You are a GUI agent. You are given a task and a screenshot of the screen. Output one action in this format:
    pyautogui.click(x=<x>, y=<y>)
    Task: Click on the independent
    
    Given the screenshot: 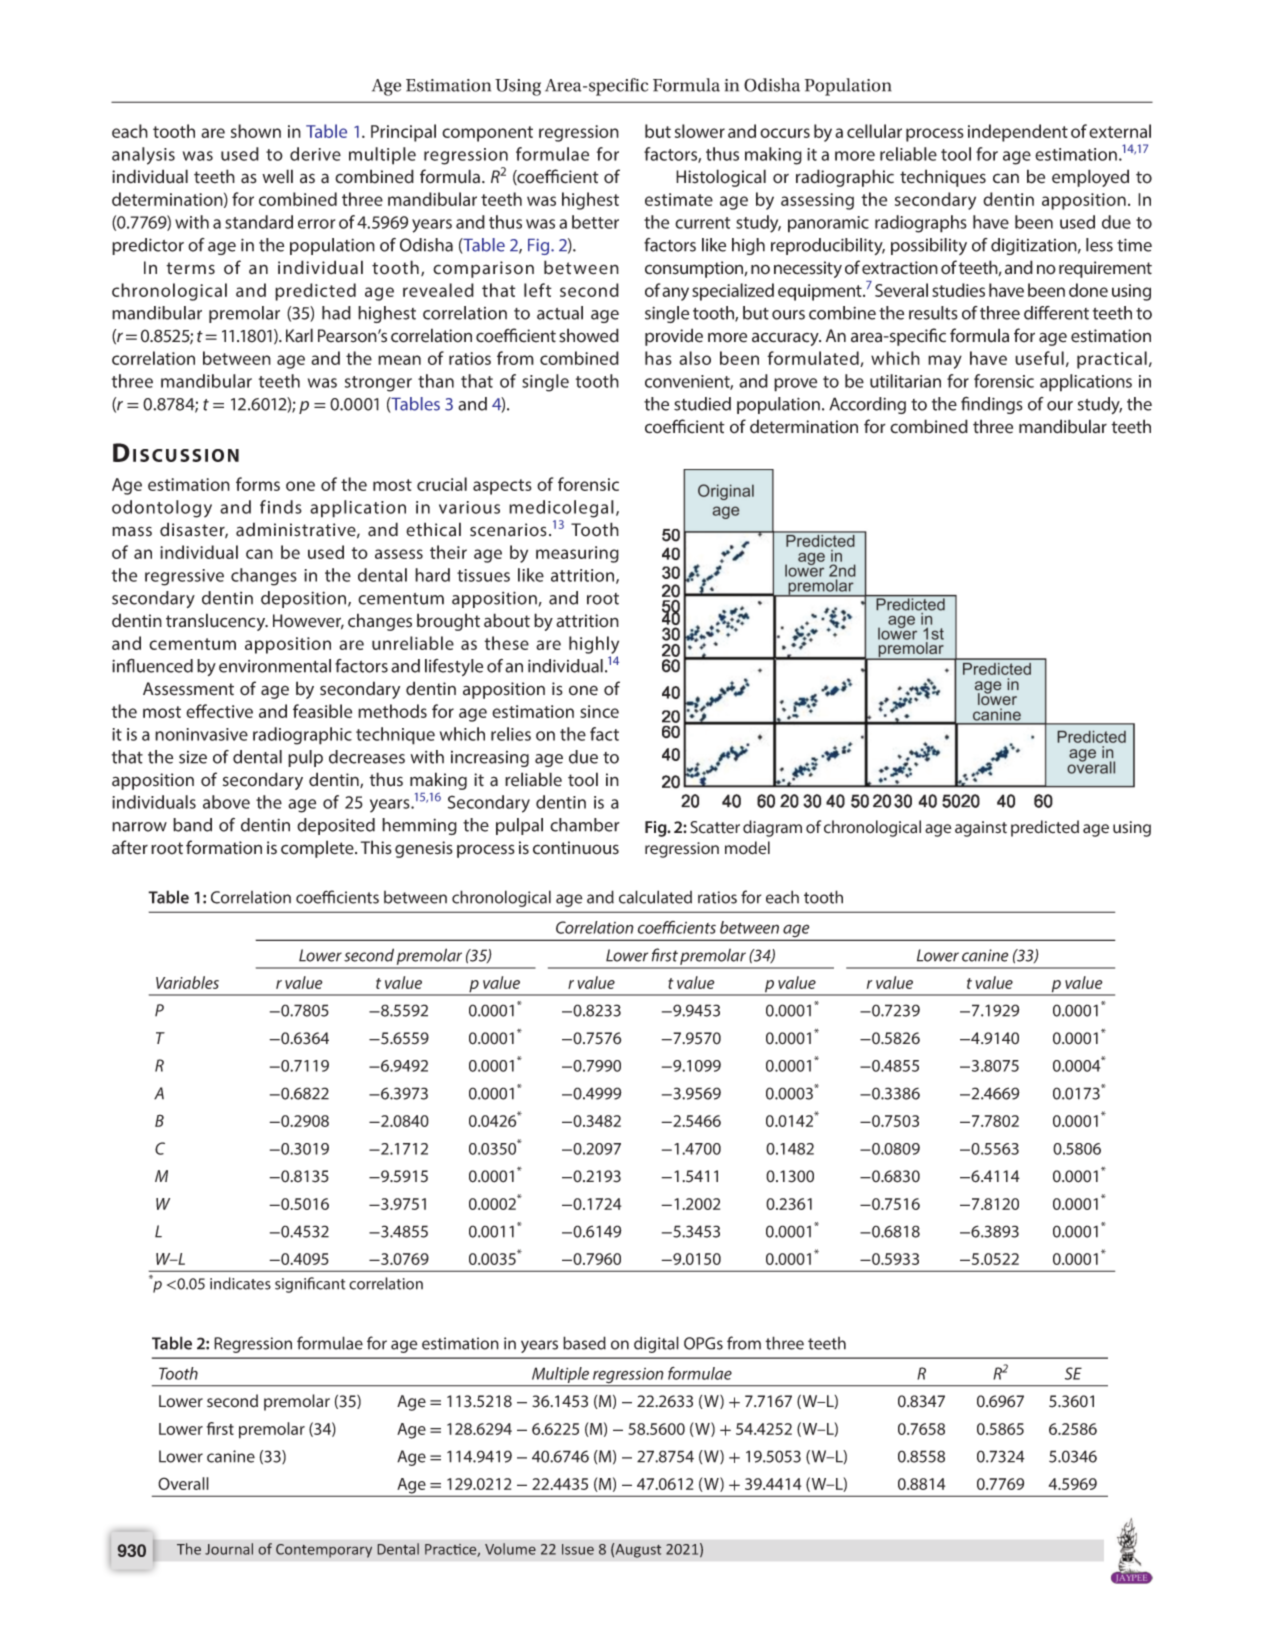 What is the action you would take?
    pyautogui.click(x=1018, y=133)
